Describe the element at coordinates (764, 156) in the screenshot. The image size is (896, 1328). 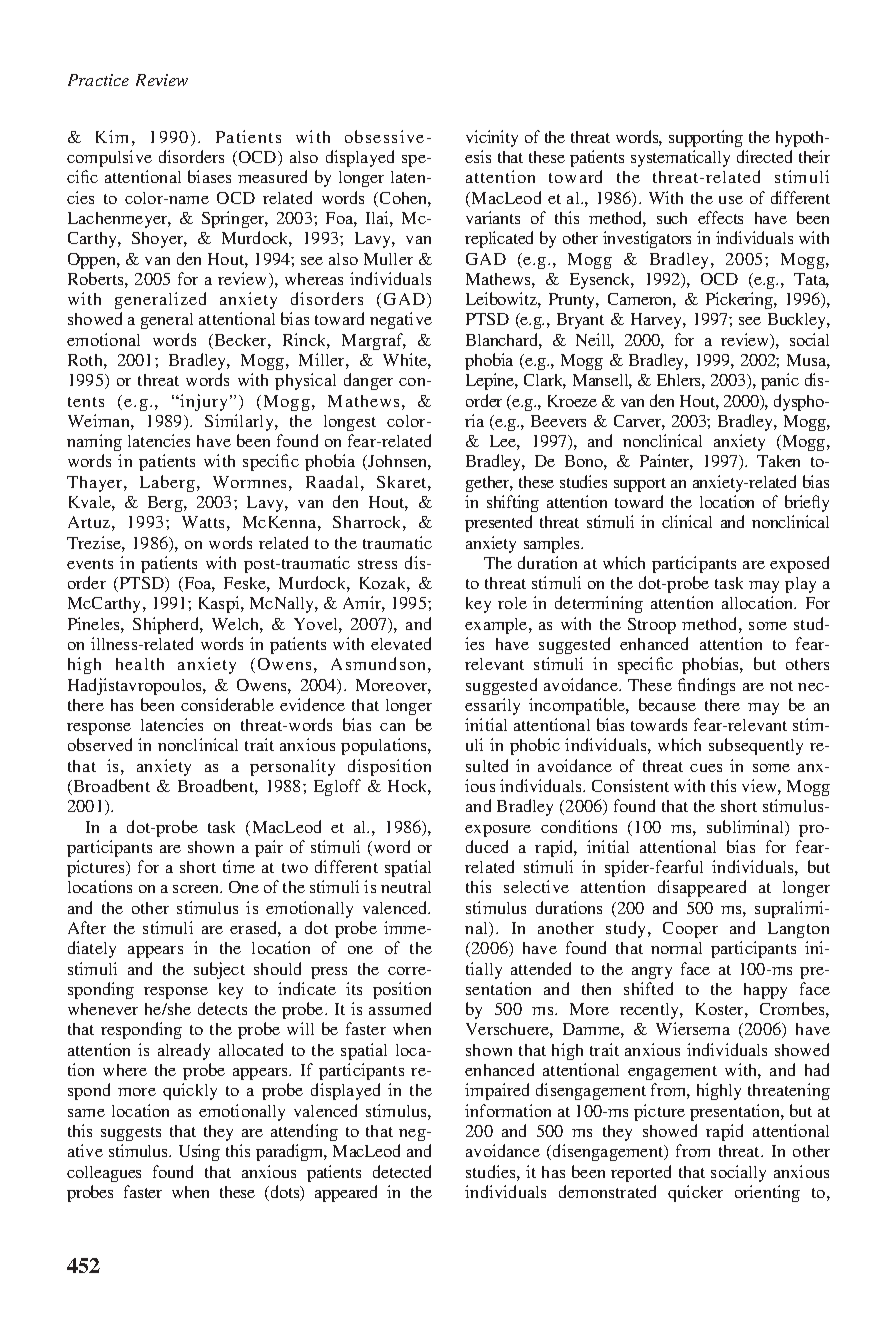
I see `directed` at that location.
